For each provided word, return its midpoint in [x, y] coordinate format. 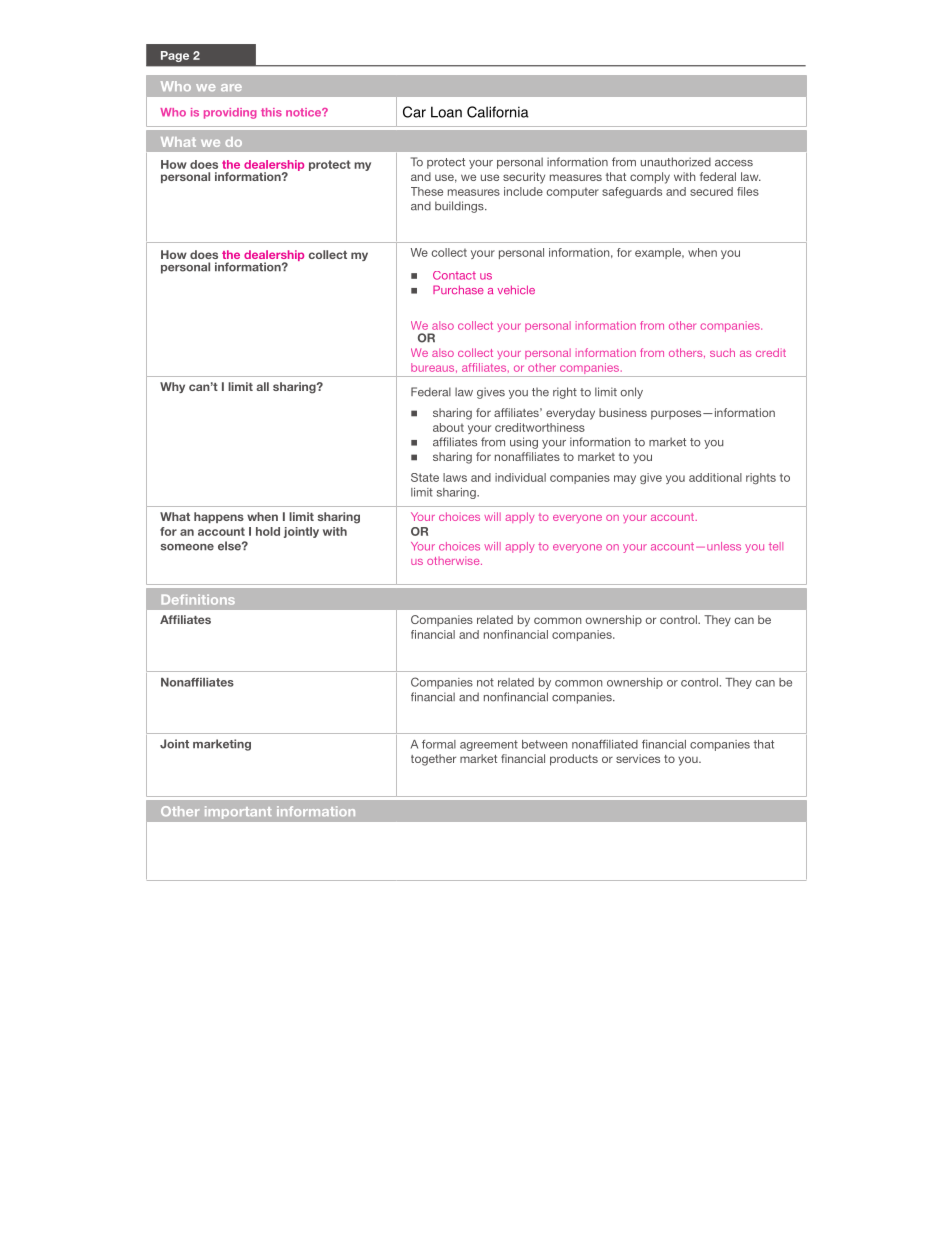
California [498, 112]
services [638, 758]
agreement [489, 745]
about [448, 427]
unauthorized [676, 162]
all [262, 386]
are [231, 87]
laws [455, 477]
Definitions [198, 600]
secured [711, 191]
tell [776, 546]
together [433, 760]
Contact [454, 275]
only [632, 393]
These [427, 191]
